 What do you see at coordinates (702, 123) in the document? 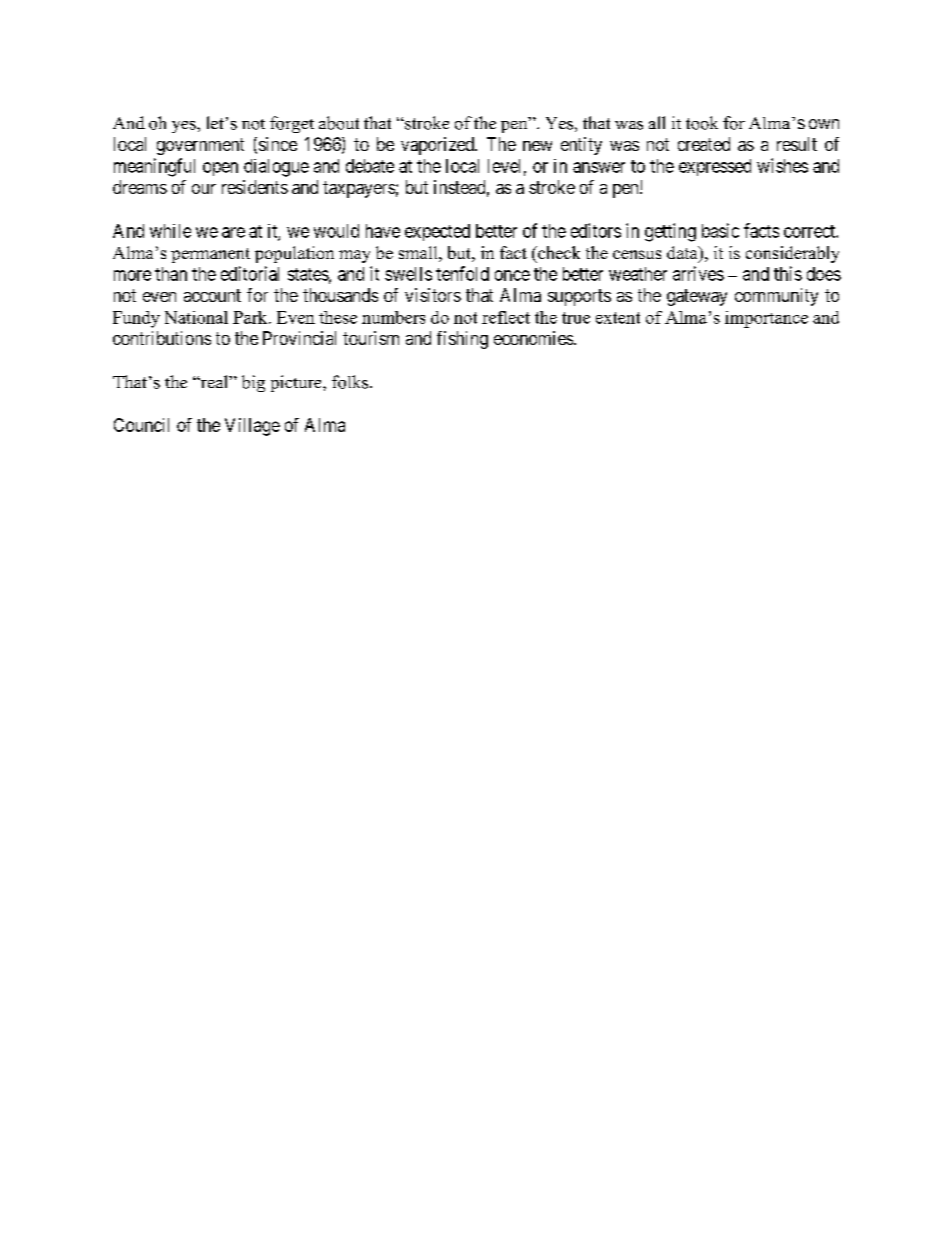
I see `took` at bounding box center [702, 123].
